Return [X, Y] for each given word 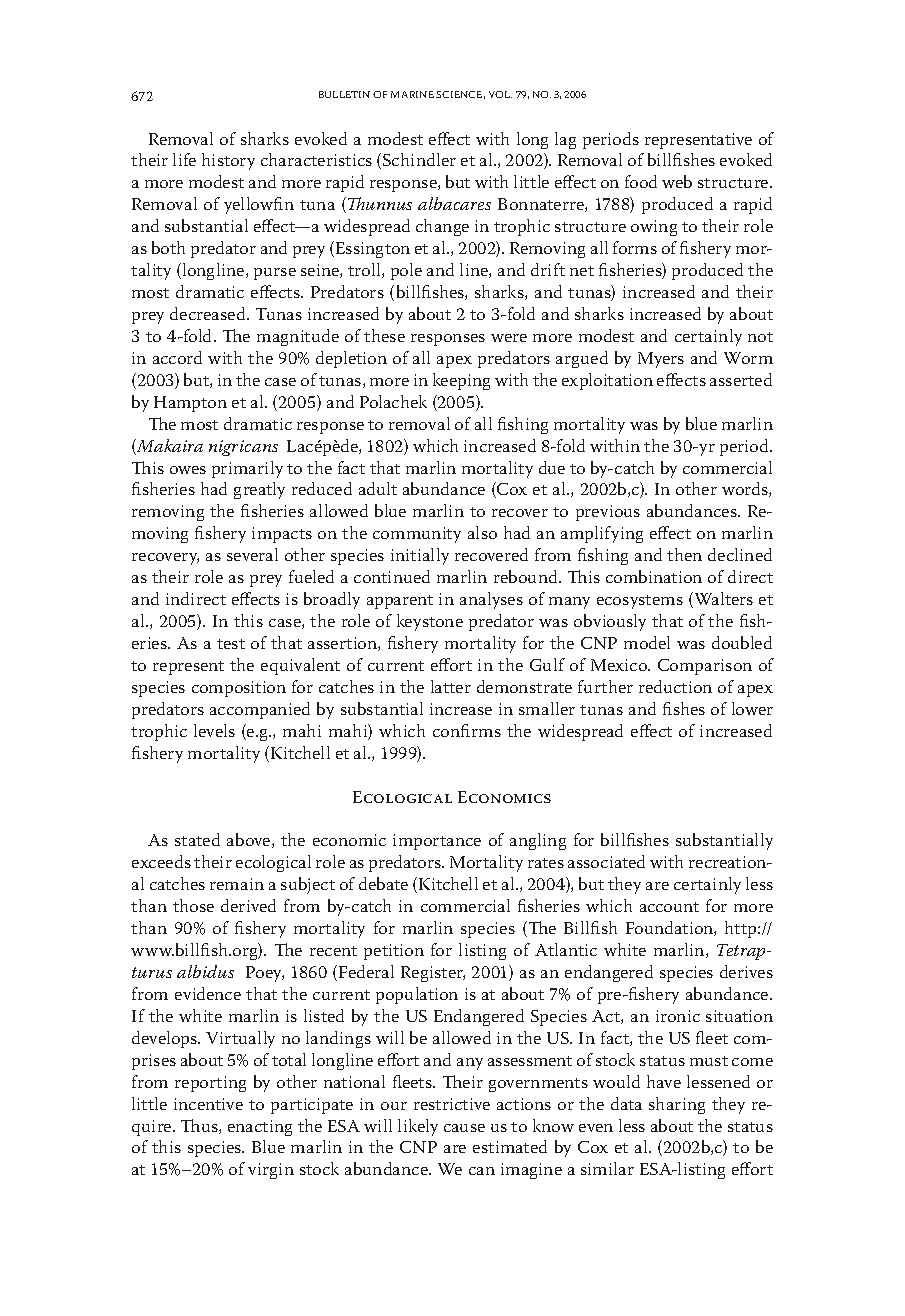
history [228, 161]
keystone [430, 622]
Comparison [705, 667]
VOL [500, 94]
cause [464, 1128]
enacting [260, 1128]
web [677, 181]
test [231, 644]
